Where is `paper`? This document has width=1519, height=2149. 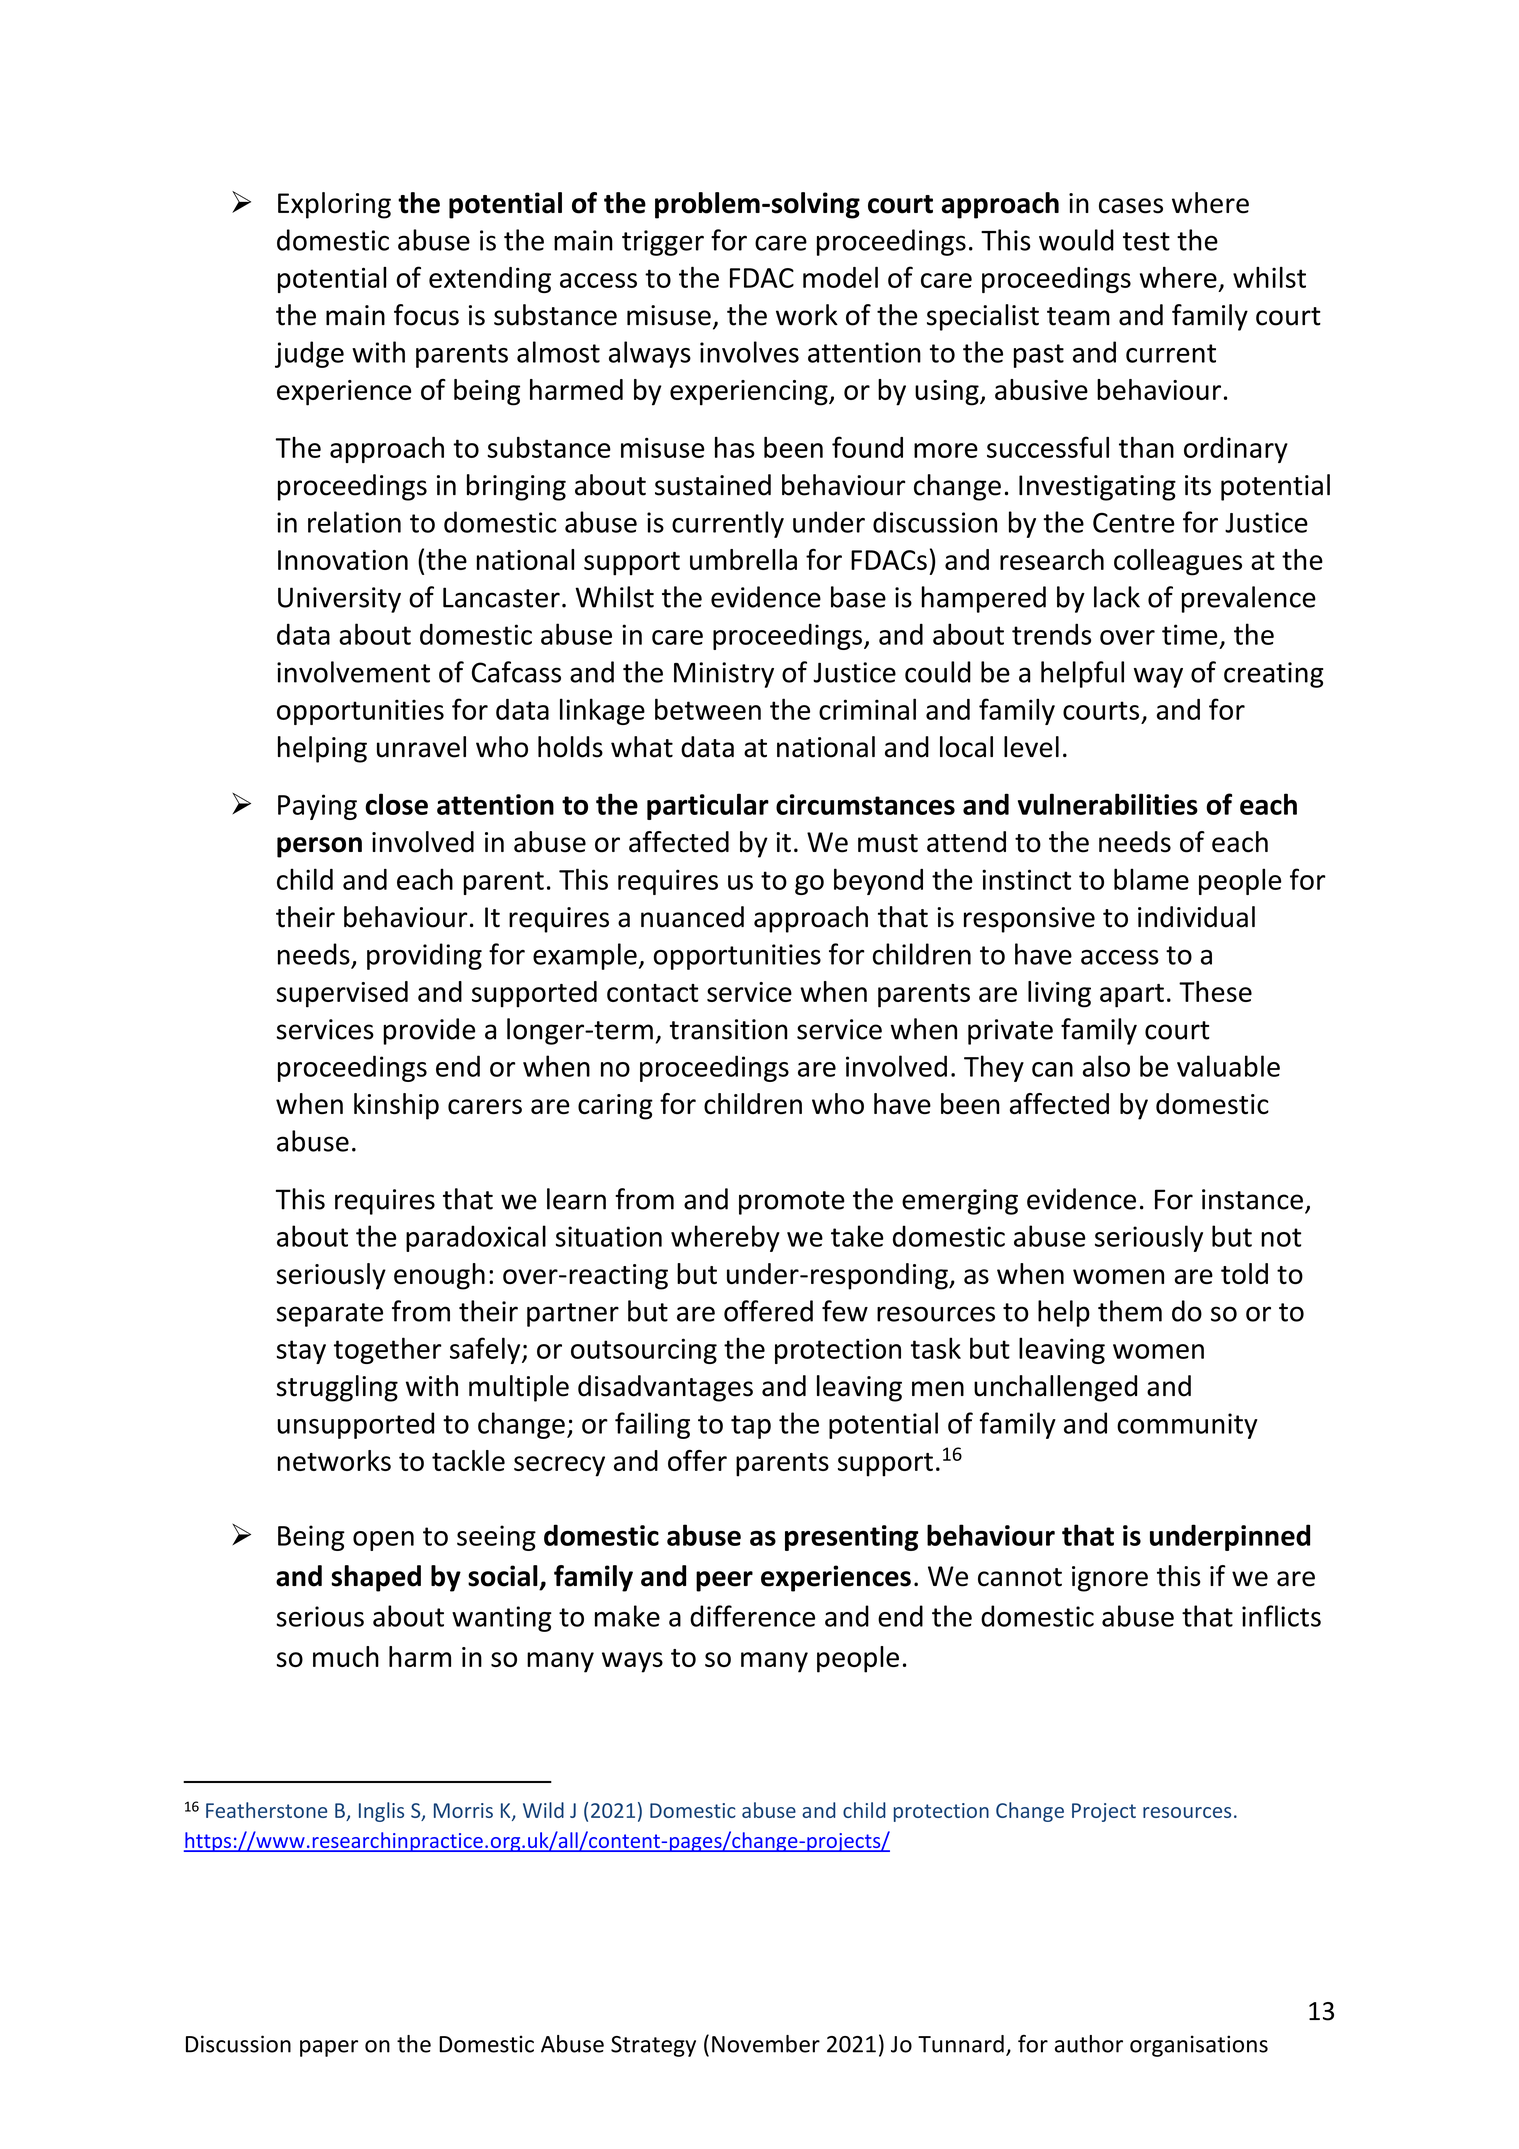
paper is located at coordinates (329, 2048).
